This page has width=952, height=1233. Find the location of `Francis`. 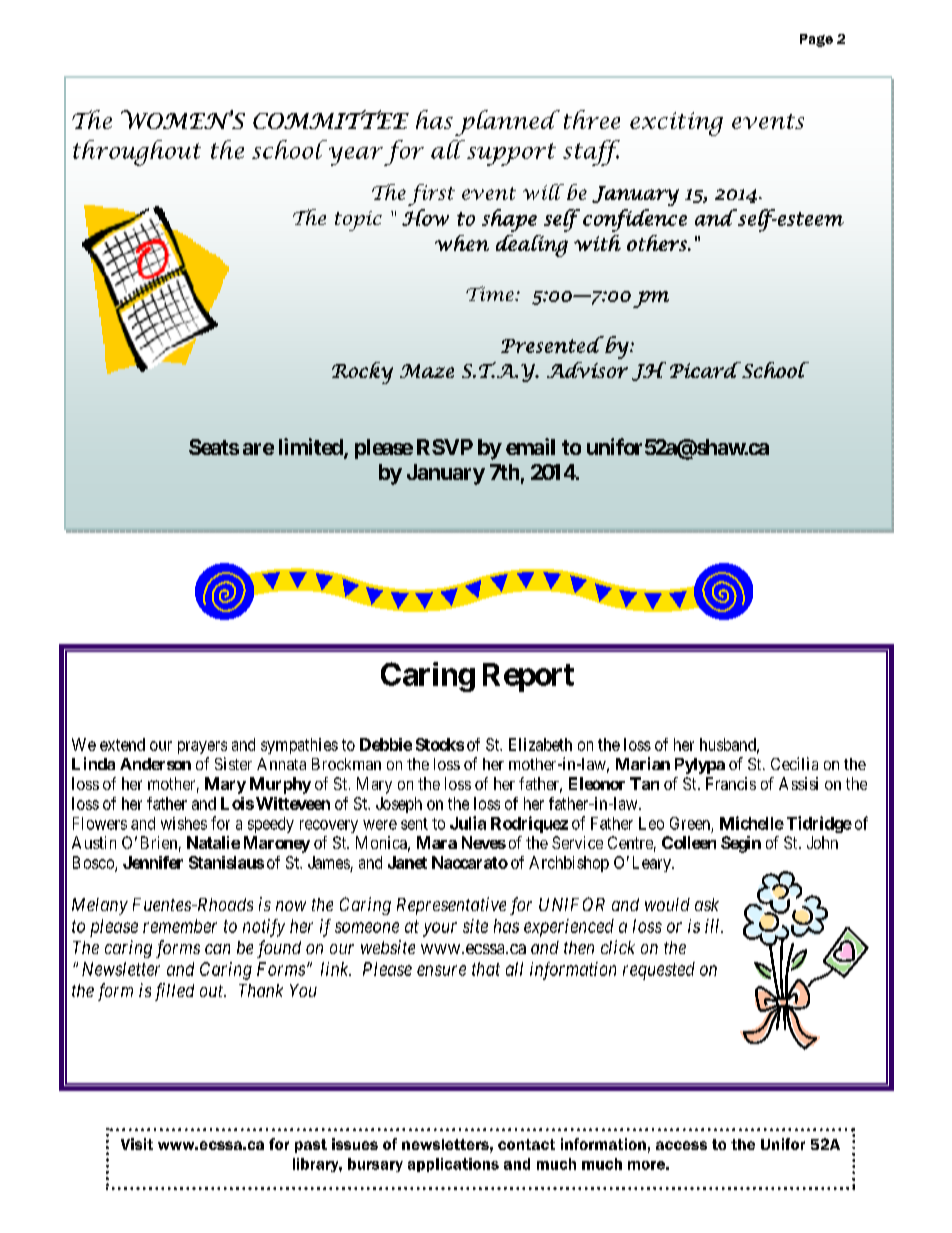

Francis is located at coordinates (731, 783).
